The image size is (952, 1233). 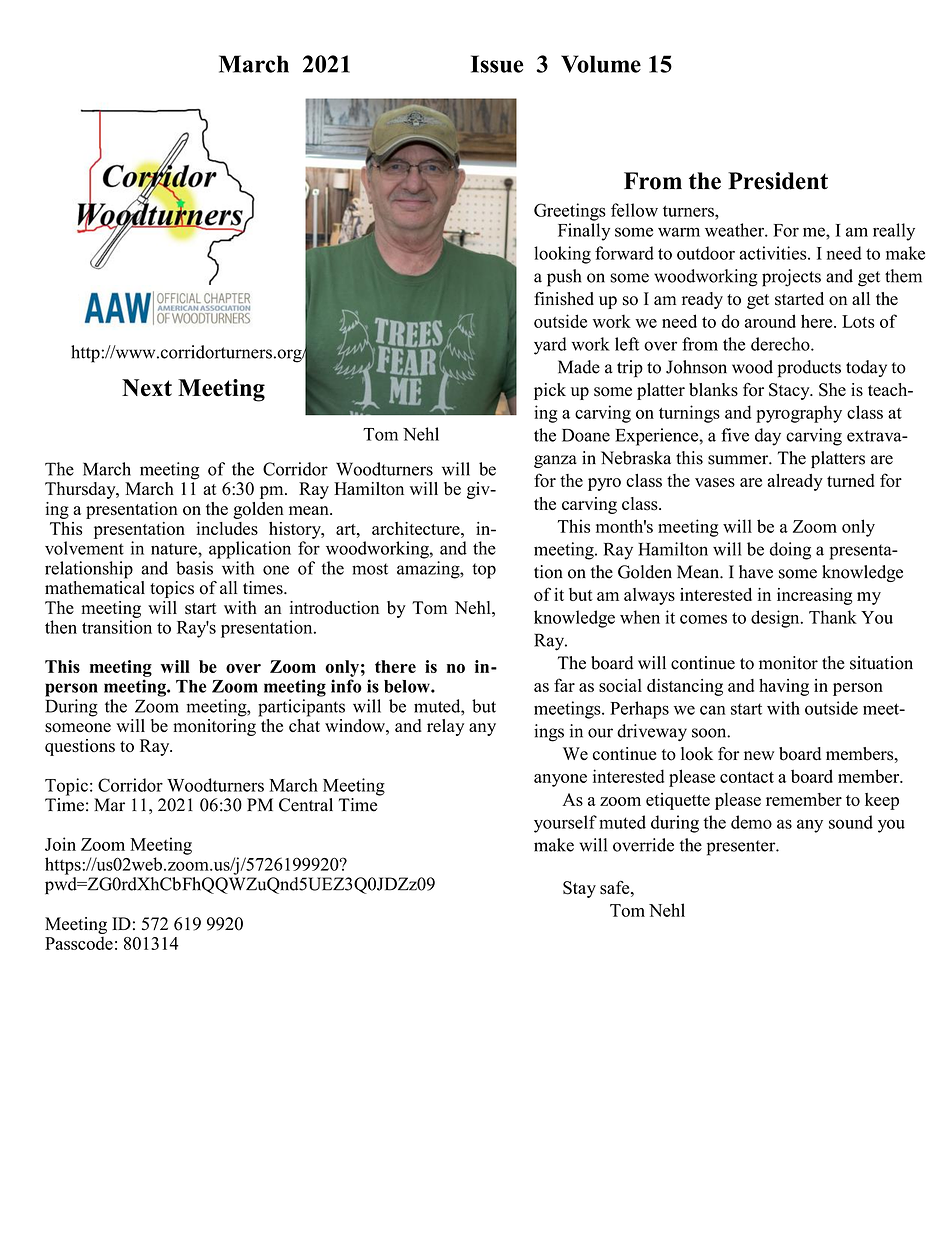 What do you see at coordinates (742, 848) in the image?
I see `presenter` at bounding box center [742, 848].
